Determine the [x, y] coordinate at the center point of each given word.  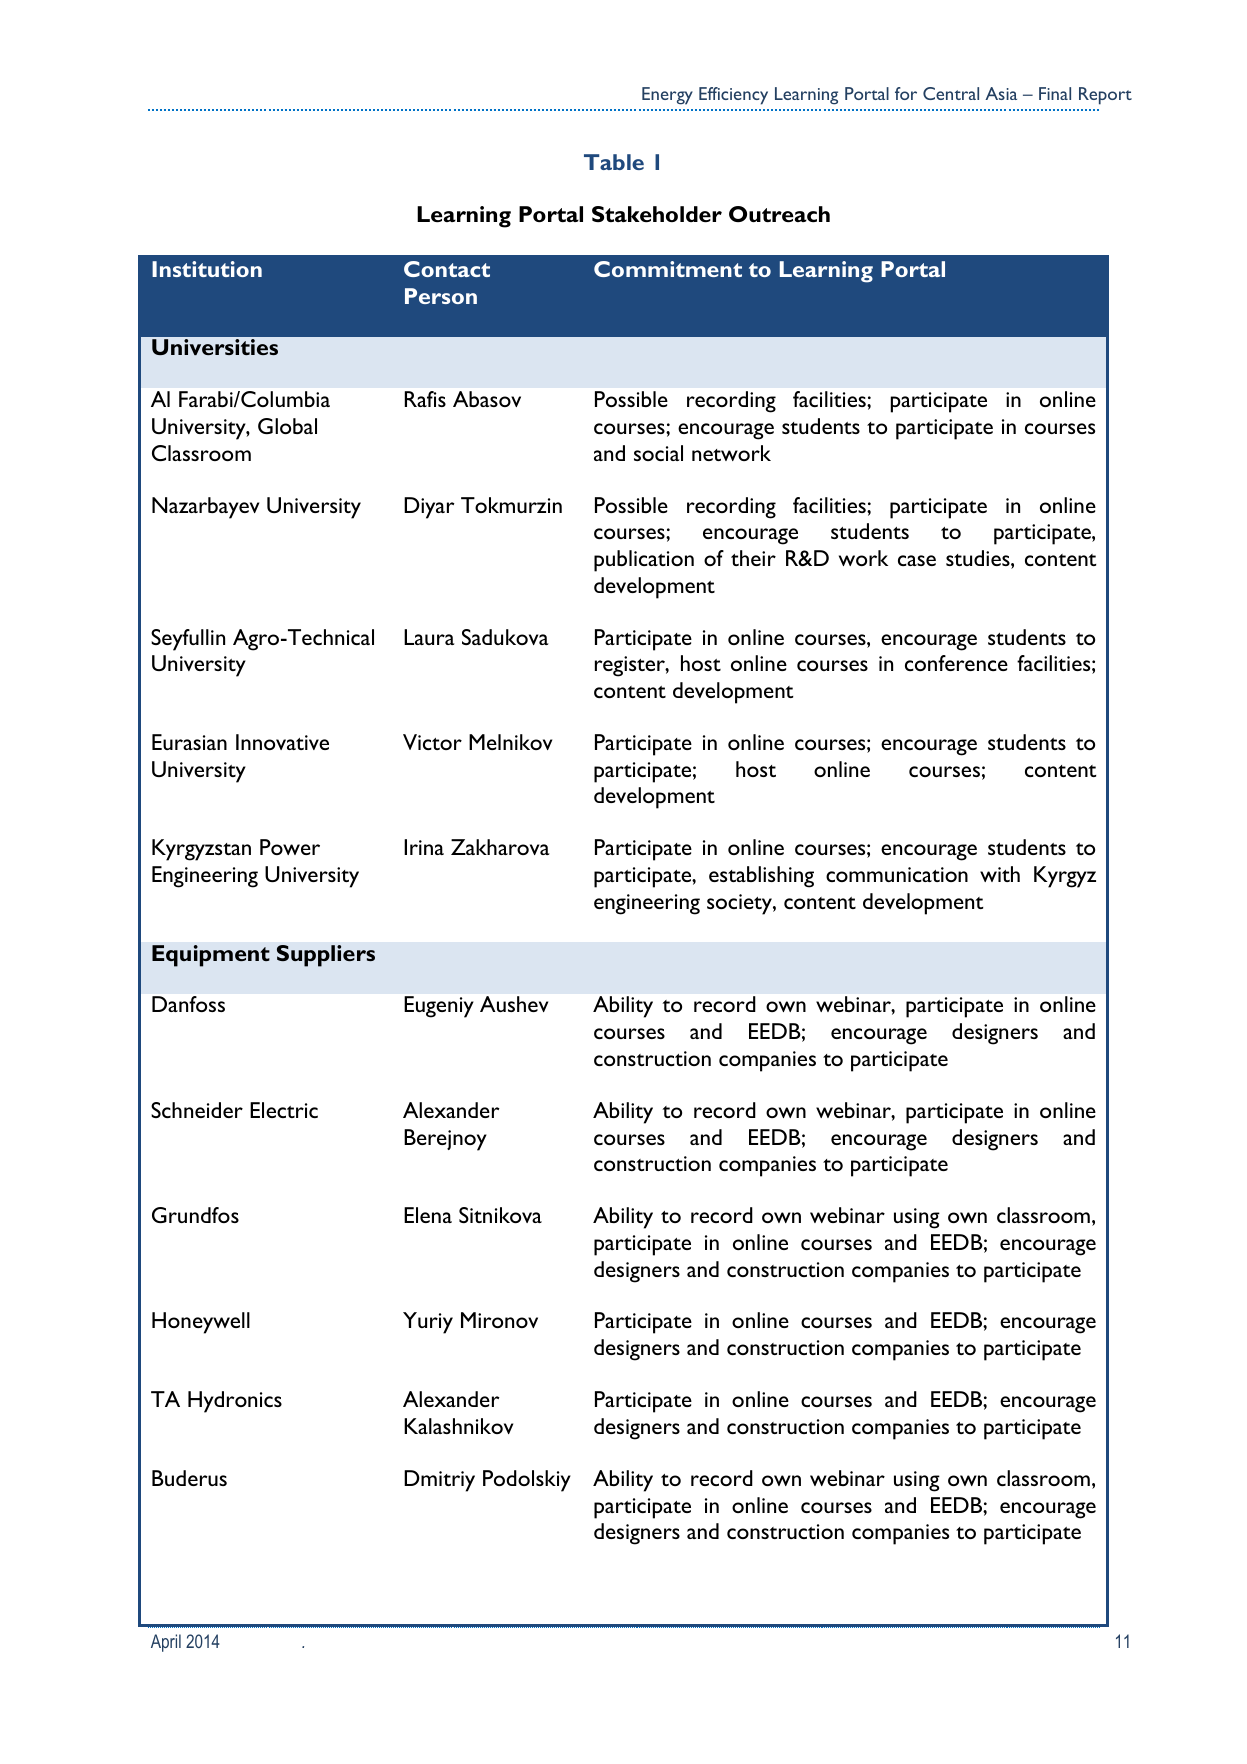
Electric [284, 1110]
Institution [207, 269]
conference [956, 663]
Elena [428, 1215]
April [166, 1643]
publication [644, 561]
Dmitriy [439, 1481]
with [1000, 874]
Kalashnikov [458, 1426]
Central [951, 93]
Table [614, 162]
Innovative [282, 742]
